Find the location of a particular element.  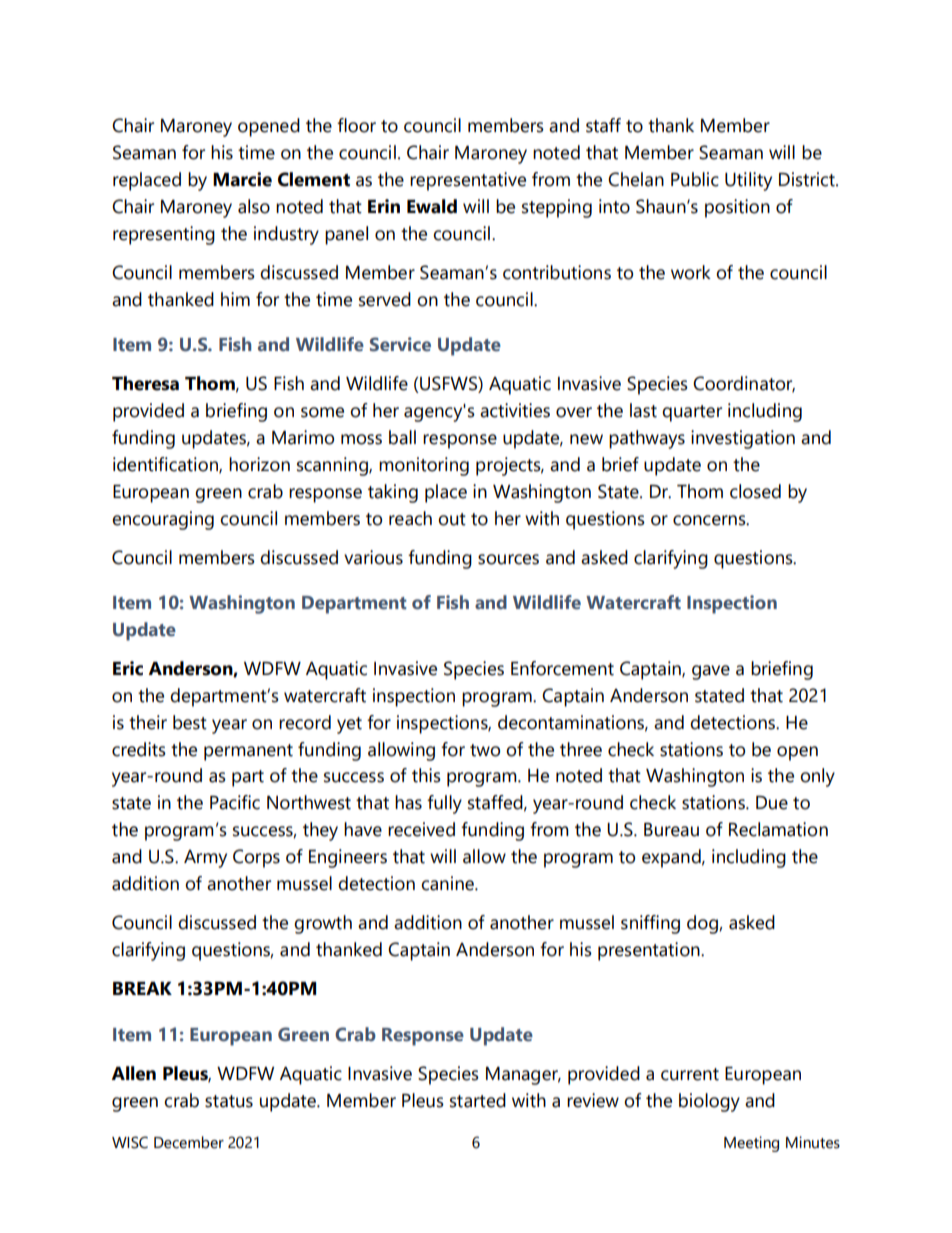

biology is located at coordinates (709, 1102).
